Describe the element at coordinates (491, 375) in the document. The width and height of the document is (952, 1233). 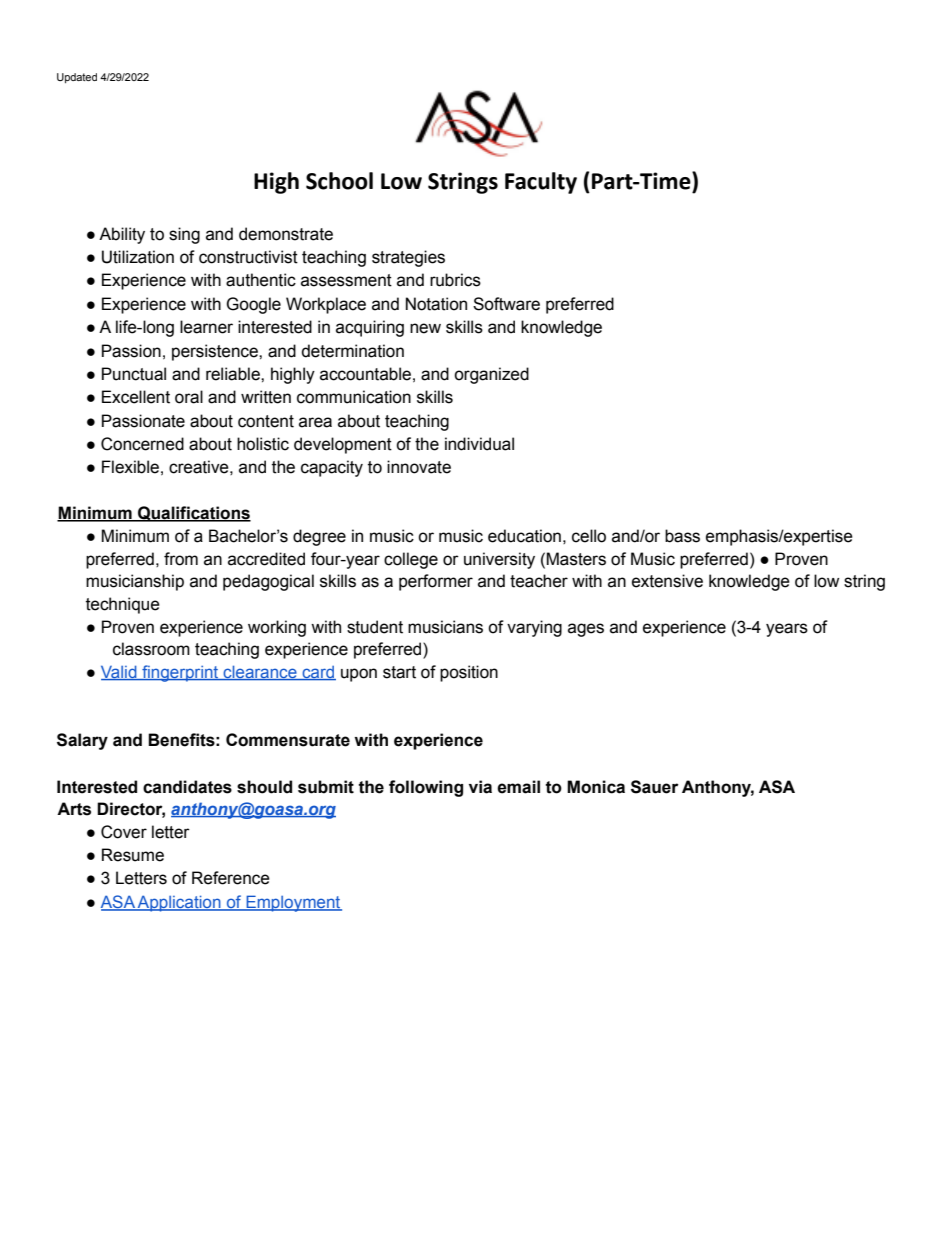
I see `organized` at that location.
